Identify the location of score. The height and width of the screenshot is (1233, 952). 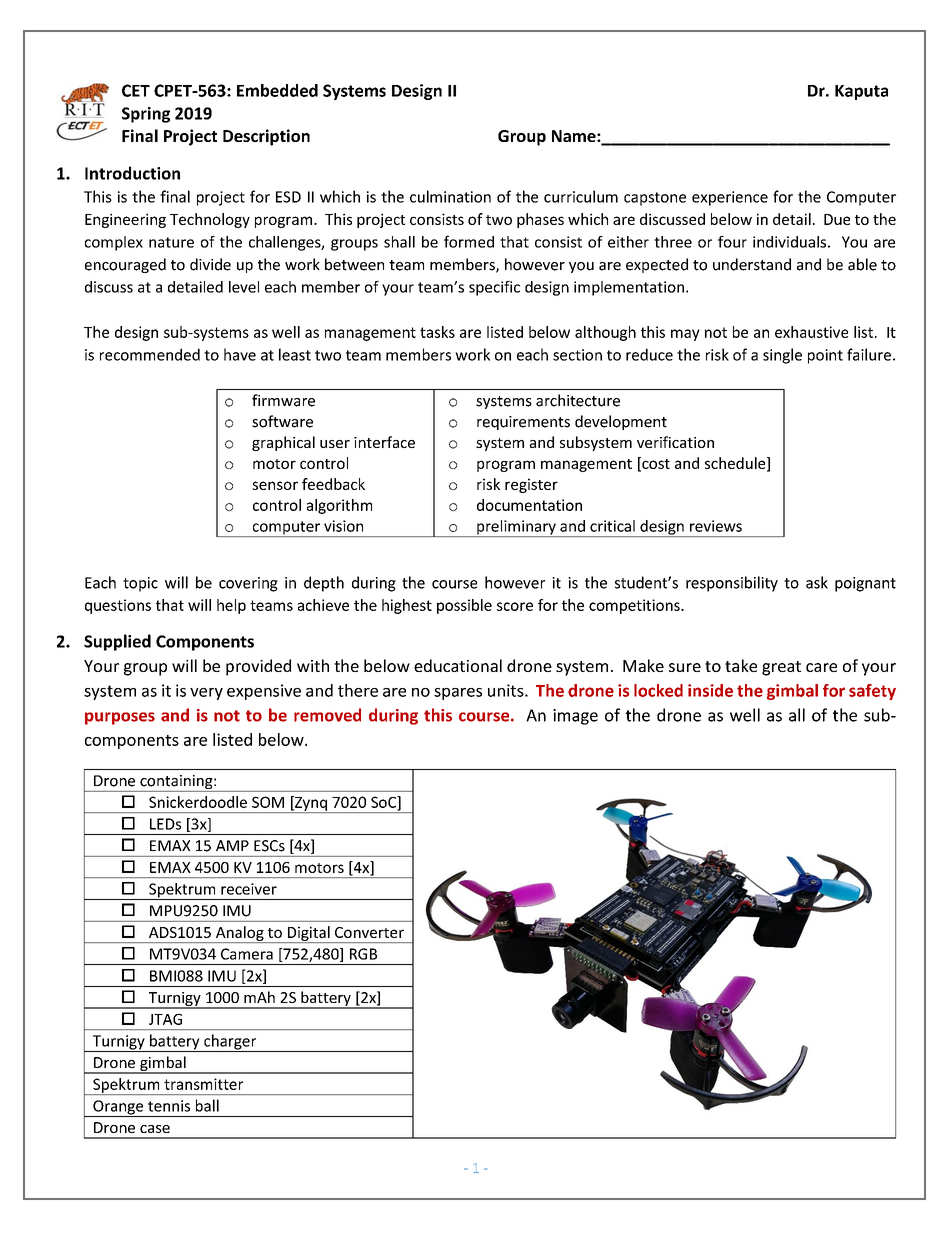
(515, 606).
